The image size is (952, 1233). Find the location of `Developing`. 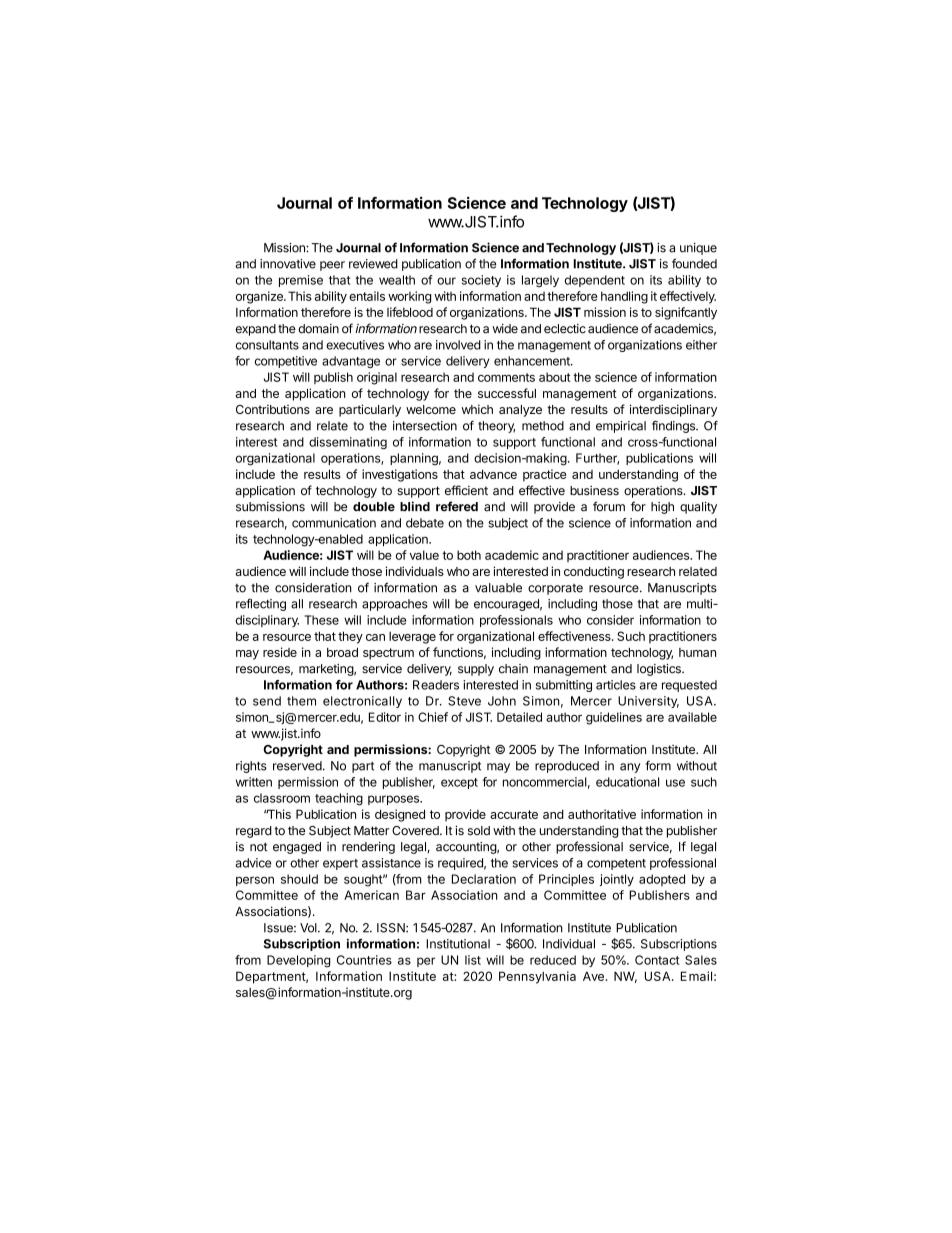

Developing is located at coordinates (298, 961).
